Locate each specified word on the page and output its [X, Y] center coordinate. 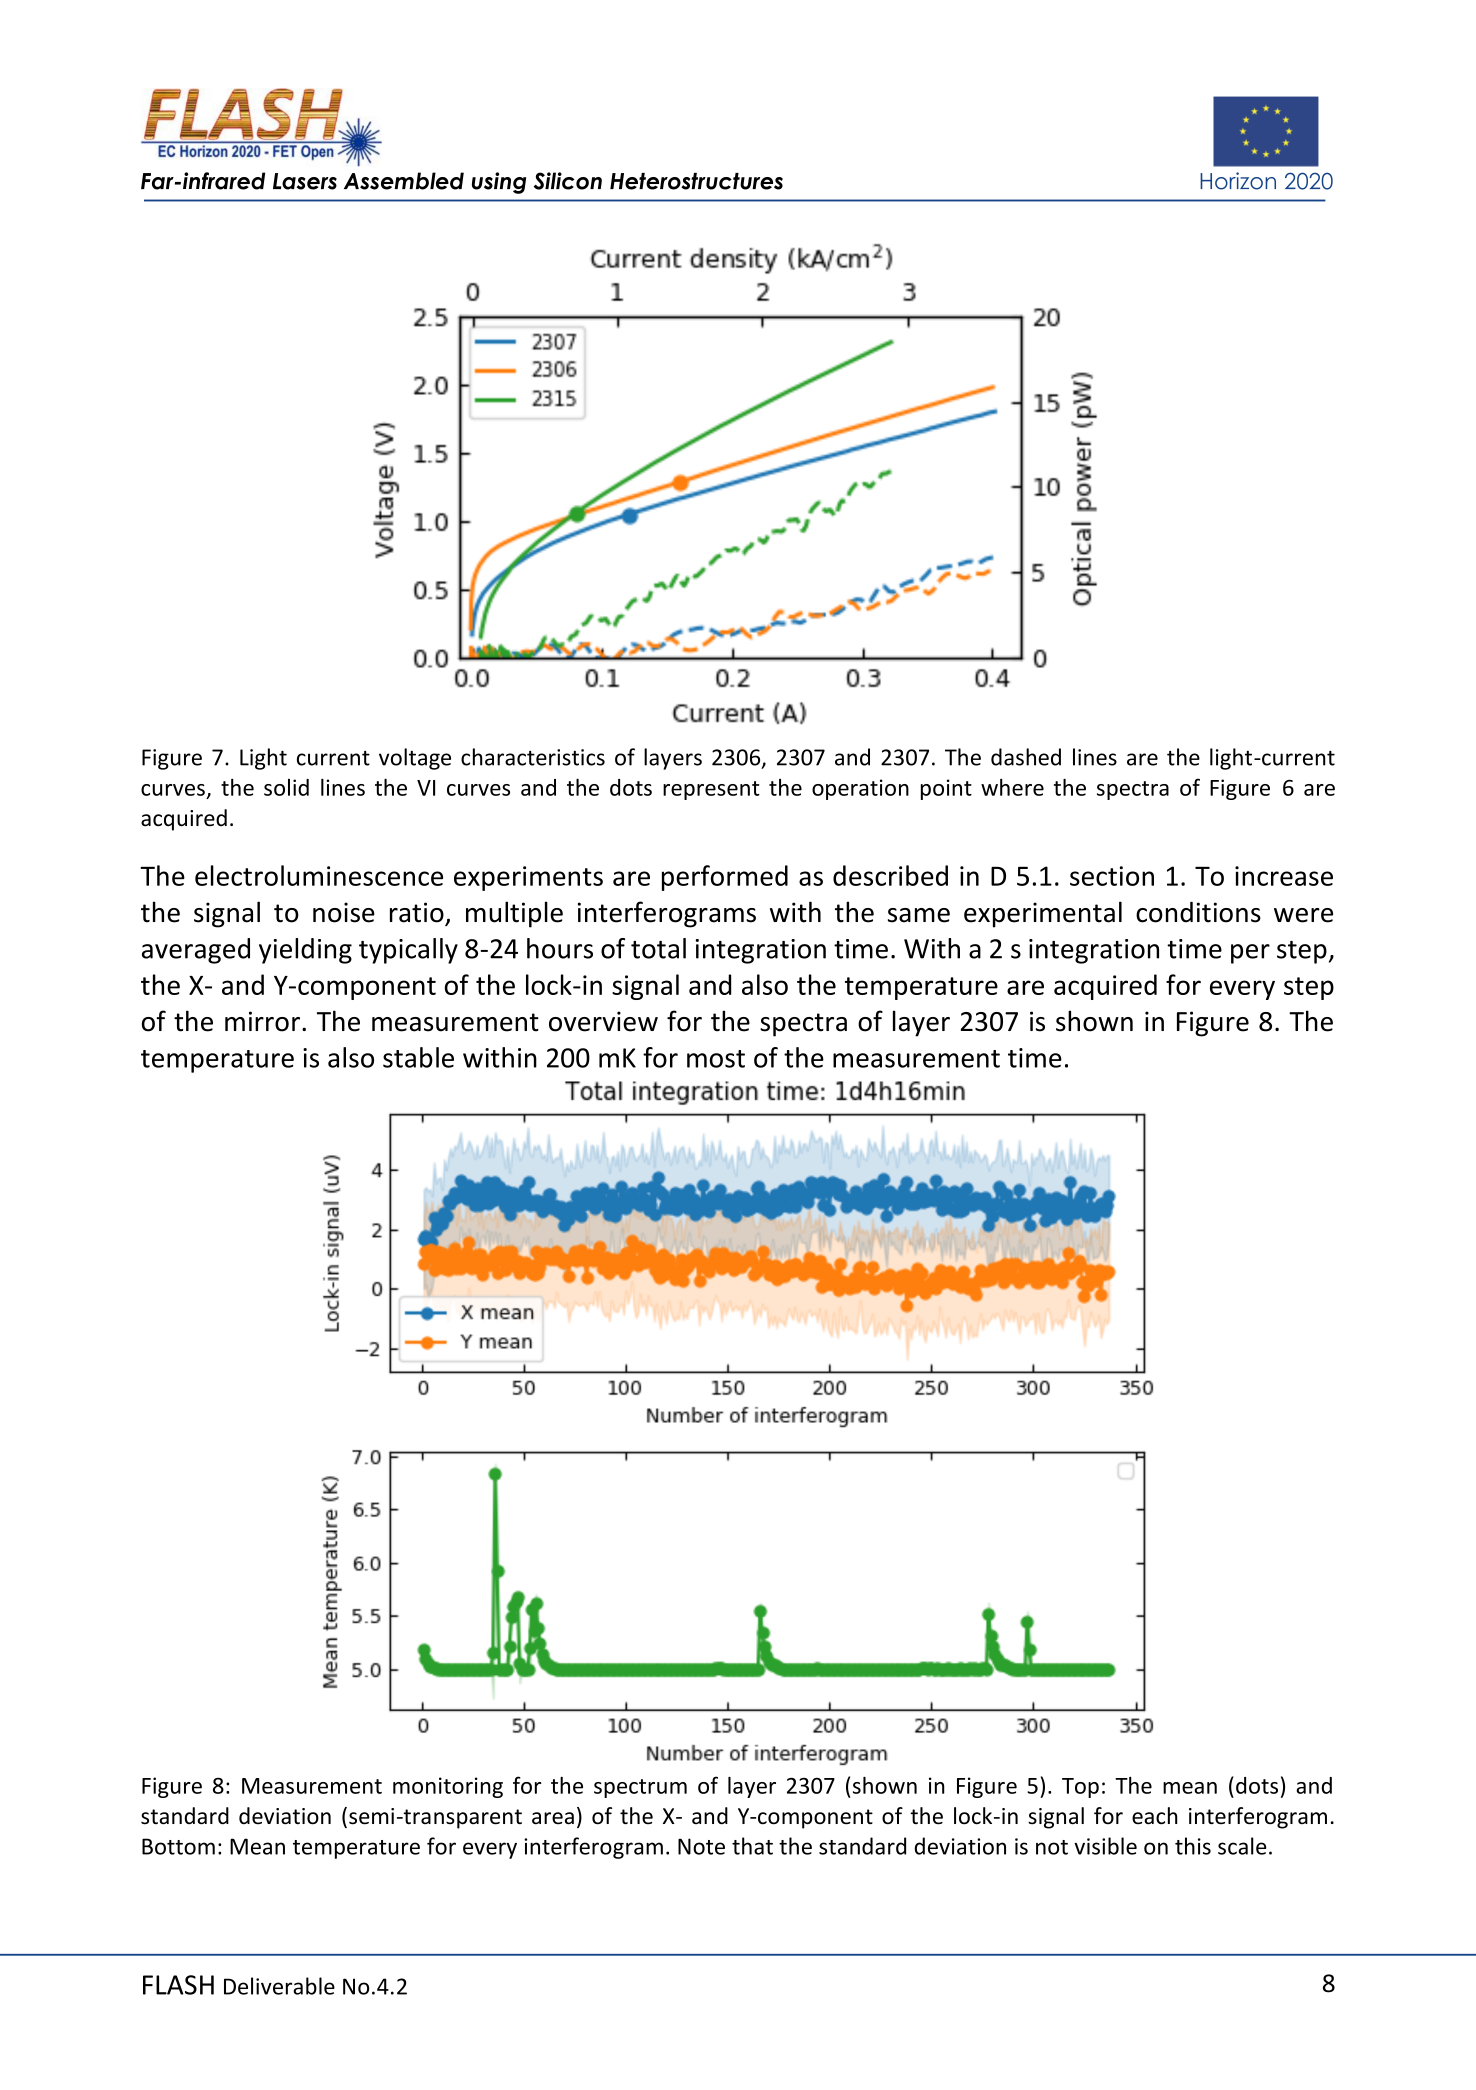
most [716, 1059]
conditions [1198, 912]
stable [418, 1057]
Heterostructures [696, 181]
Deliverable [279, 1986]
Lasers [305, 181]
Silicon [568, 181]
